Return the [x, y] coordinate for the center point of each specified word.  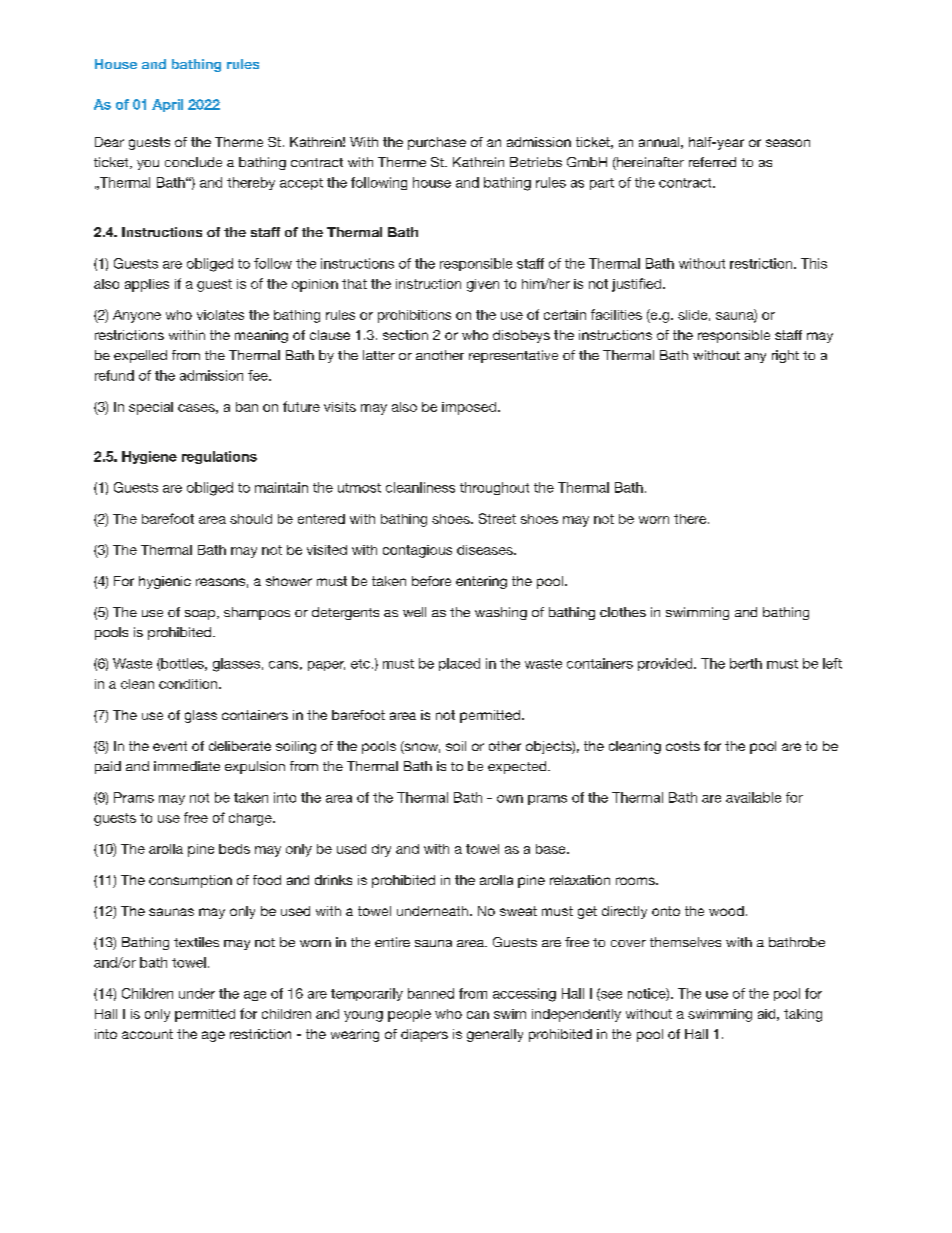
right [785, 356]
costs [683, 746]
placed [459, 664]
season [788, 143]
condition [189, 684]
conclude [193, 162]
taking [803, 1015]
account [147, 1034]
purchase [437, 143]
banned [431, 993]
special [151, 408]
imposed [469, 408]
